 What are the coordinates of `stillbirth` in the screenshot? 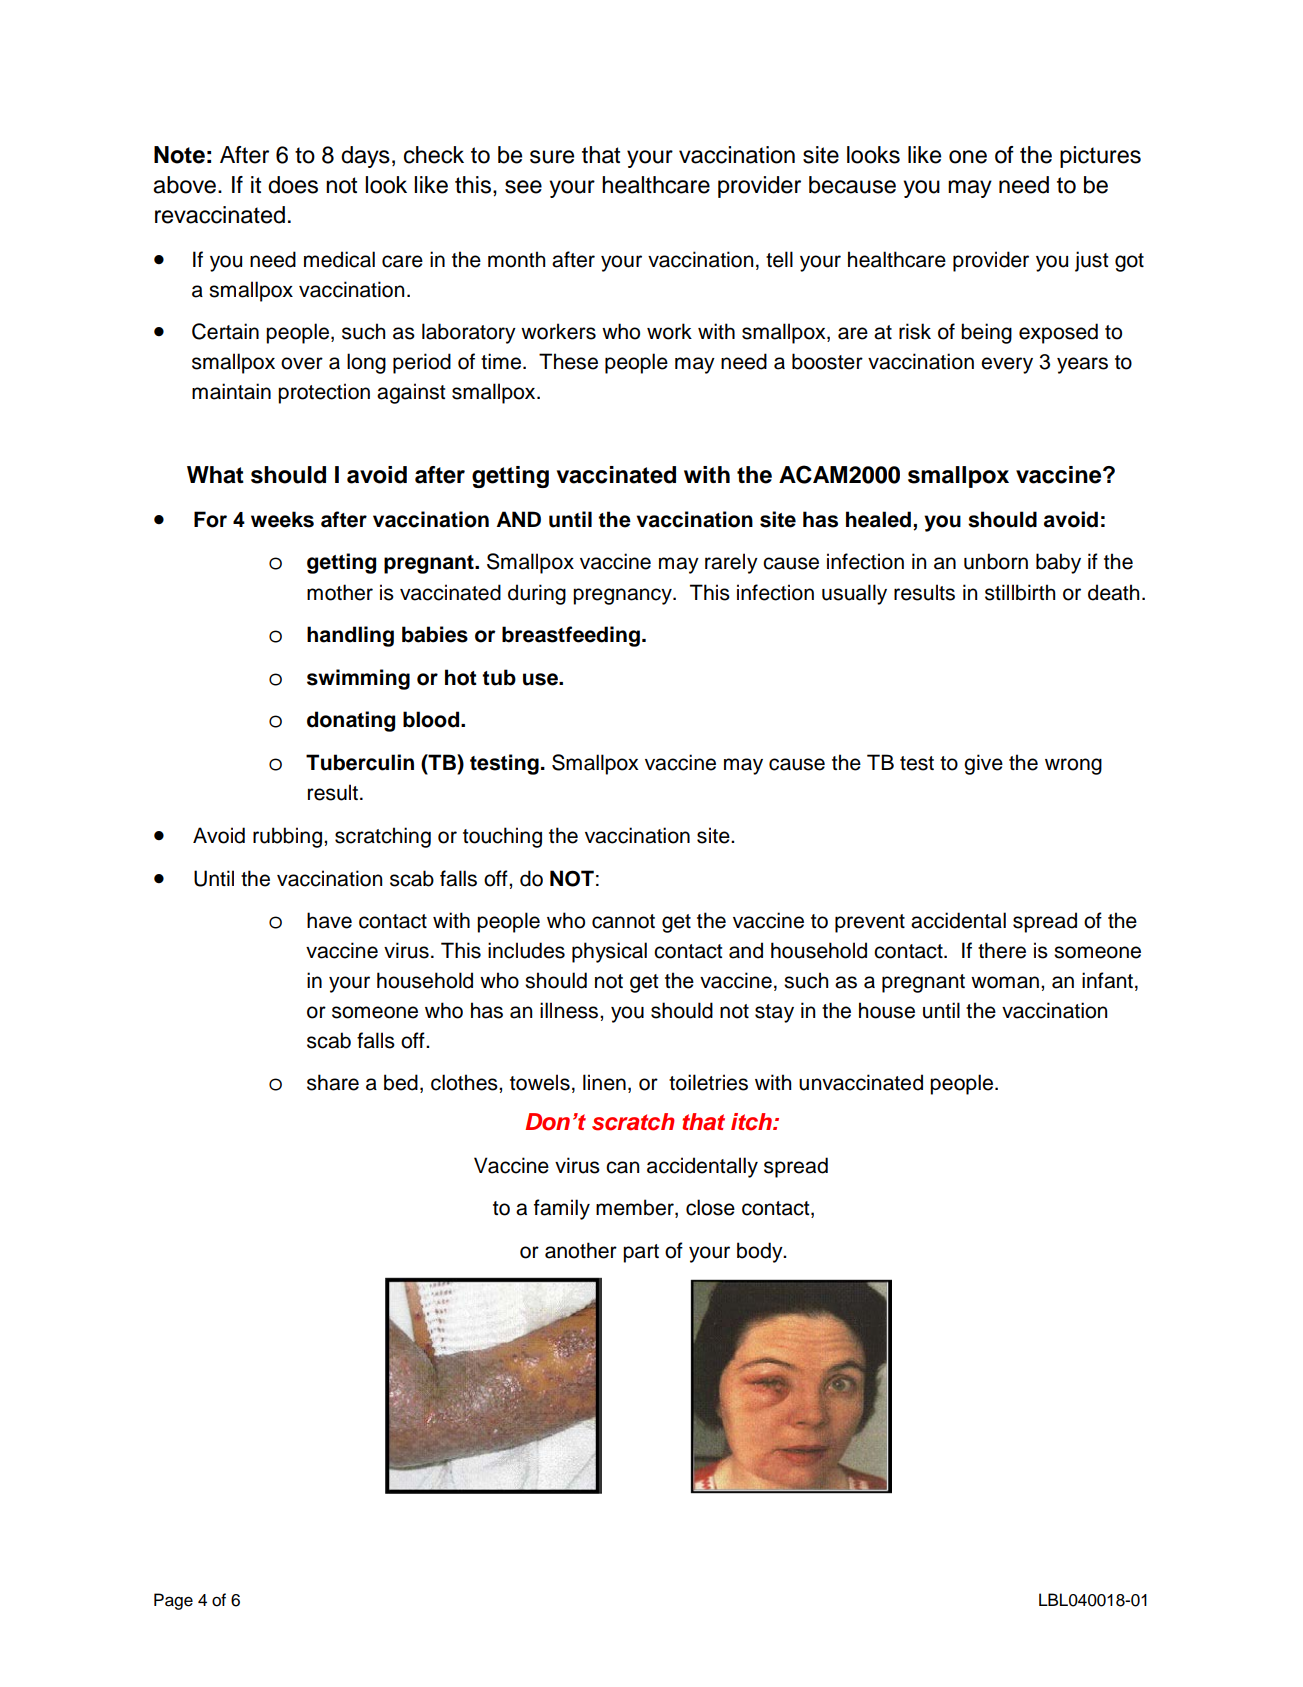 It's located at (1020, 592).
